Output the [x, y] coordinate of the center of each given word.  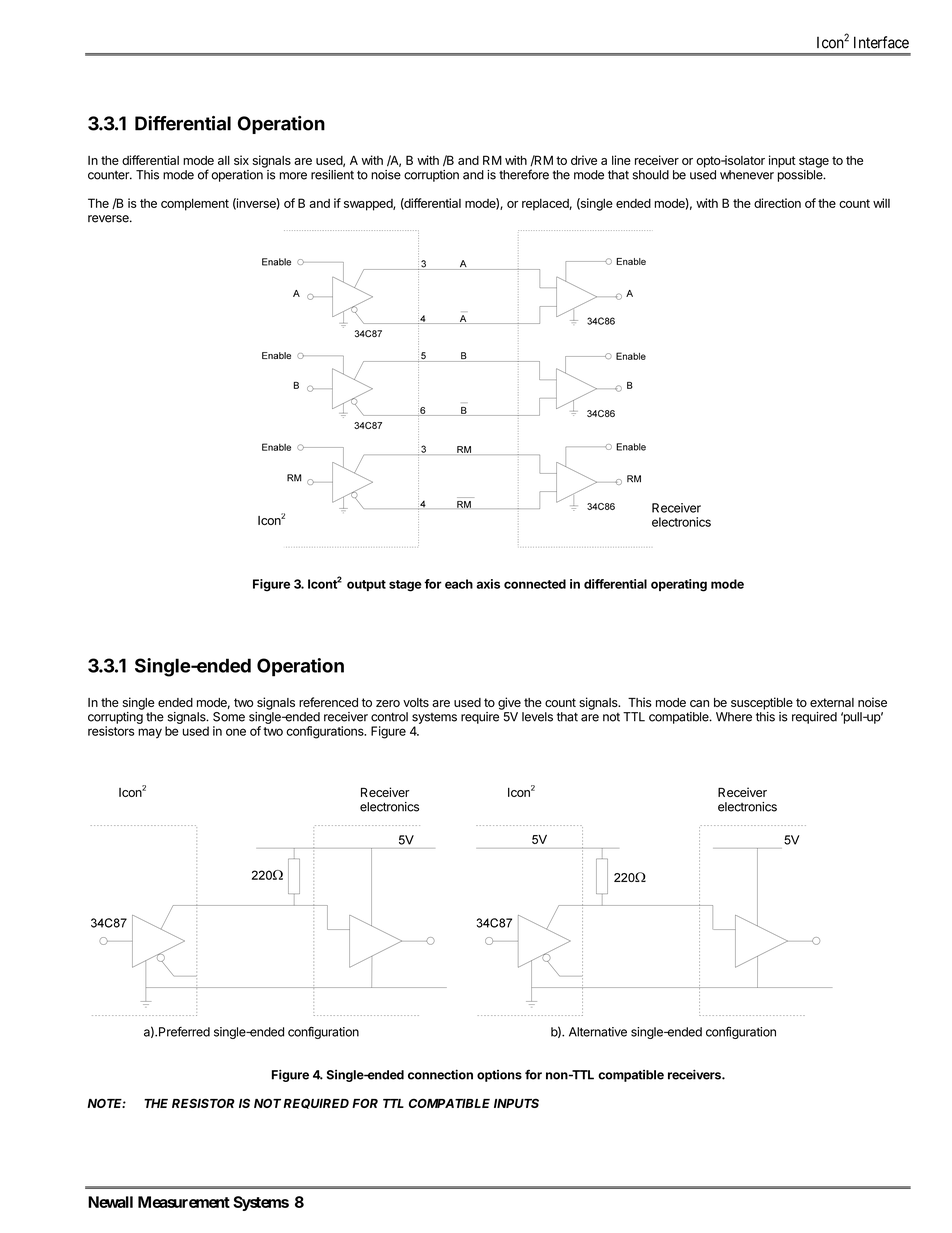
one [236, 732]
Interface [881, 42]
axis [488, 584]
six [241, 160]
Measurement [184, 1202]
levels [537, 717]
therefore [524, 174]
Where [734, 717]
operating [679, 585]
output [366, 585]
